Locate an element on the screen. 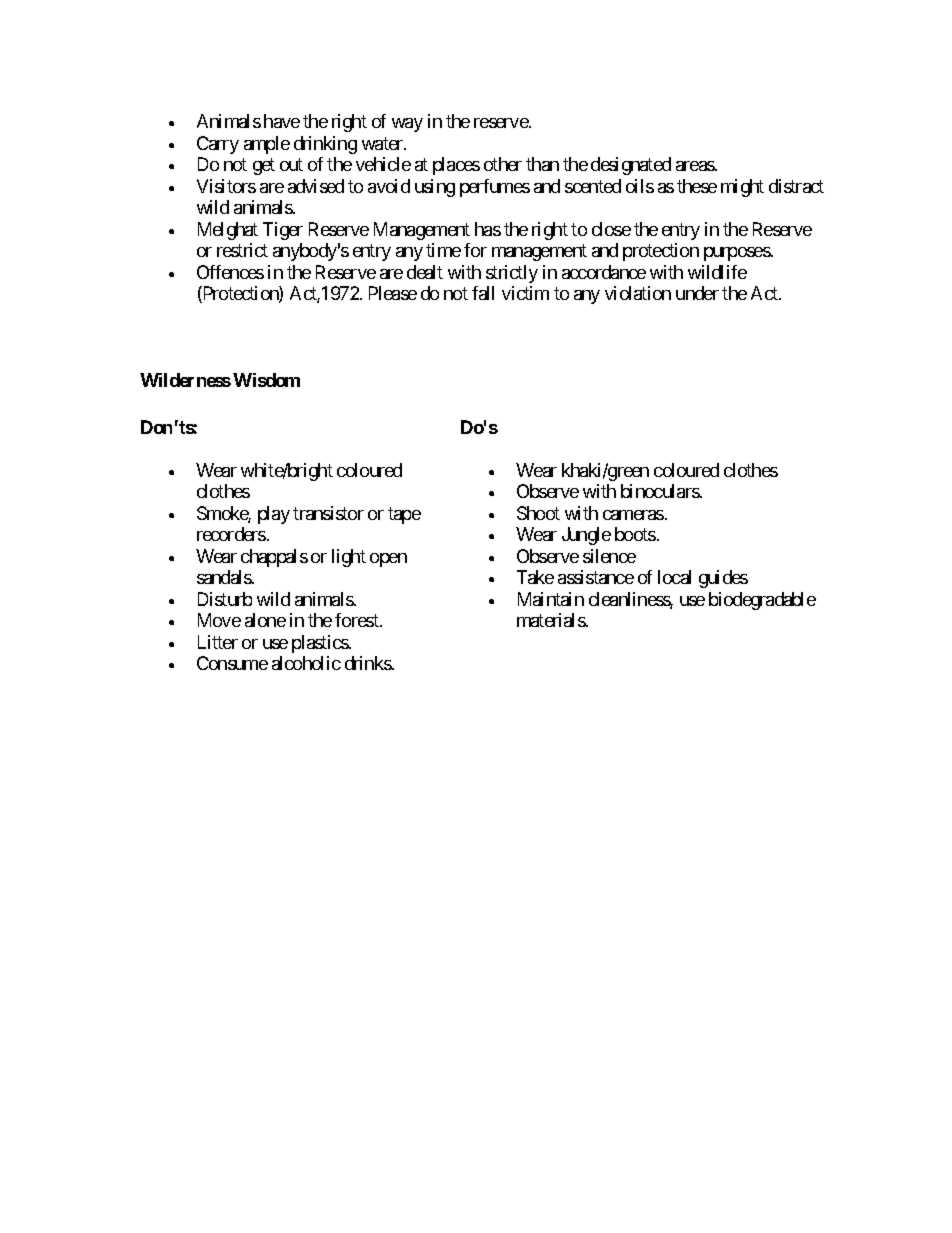  these is located at coordinates (697, 186).
